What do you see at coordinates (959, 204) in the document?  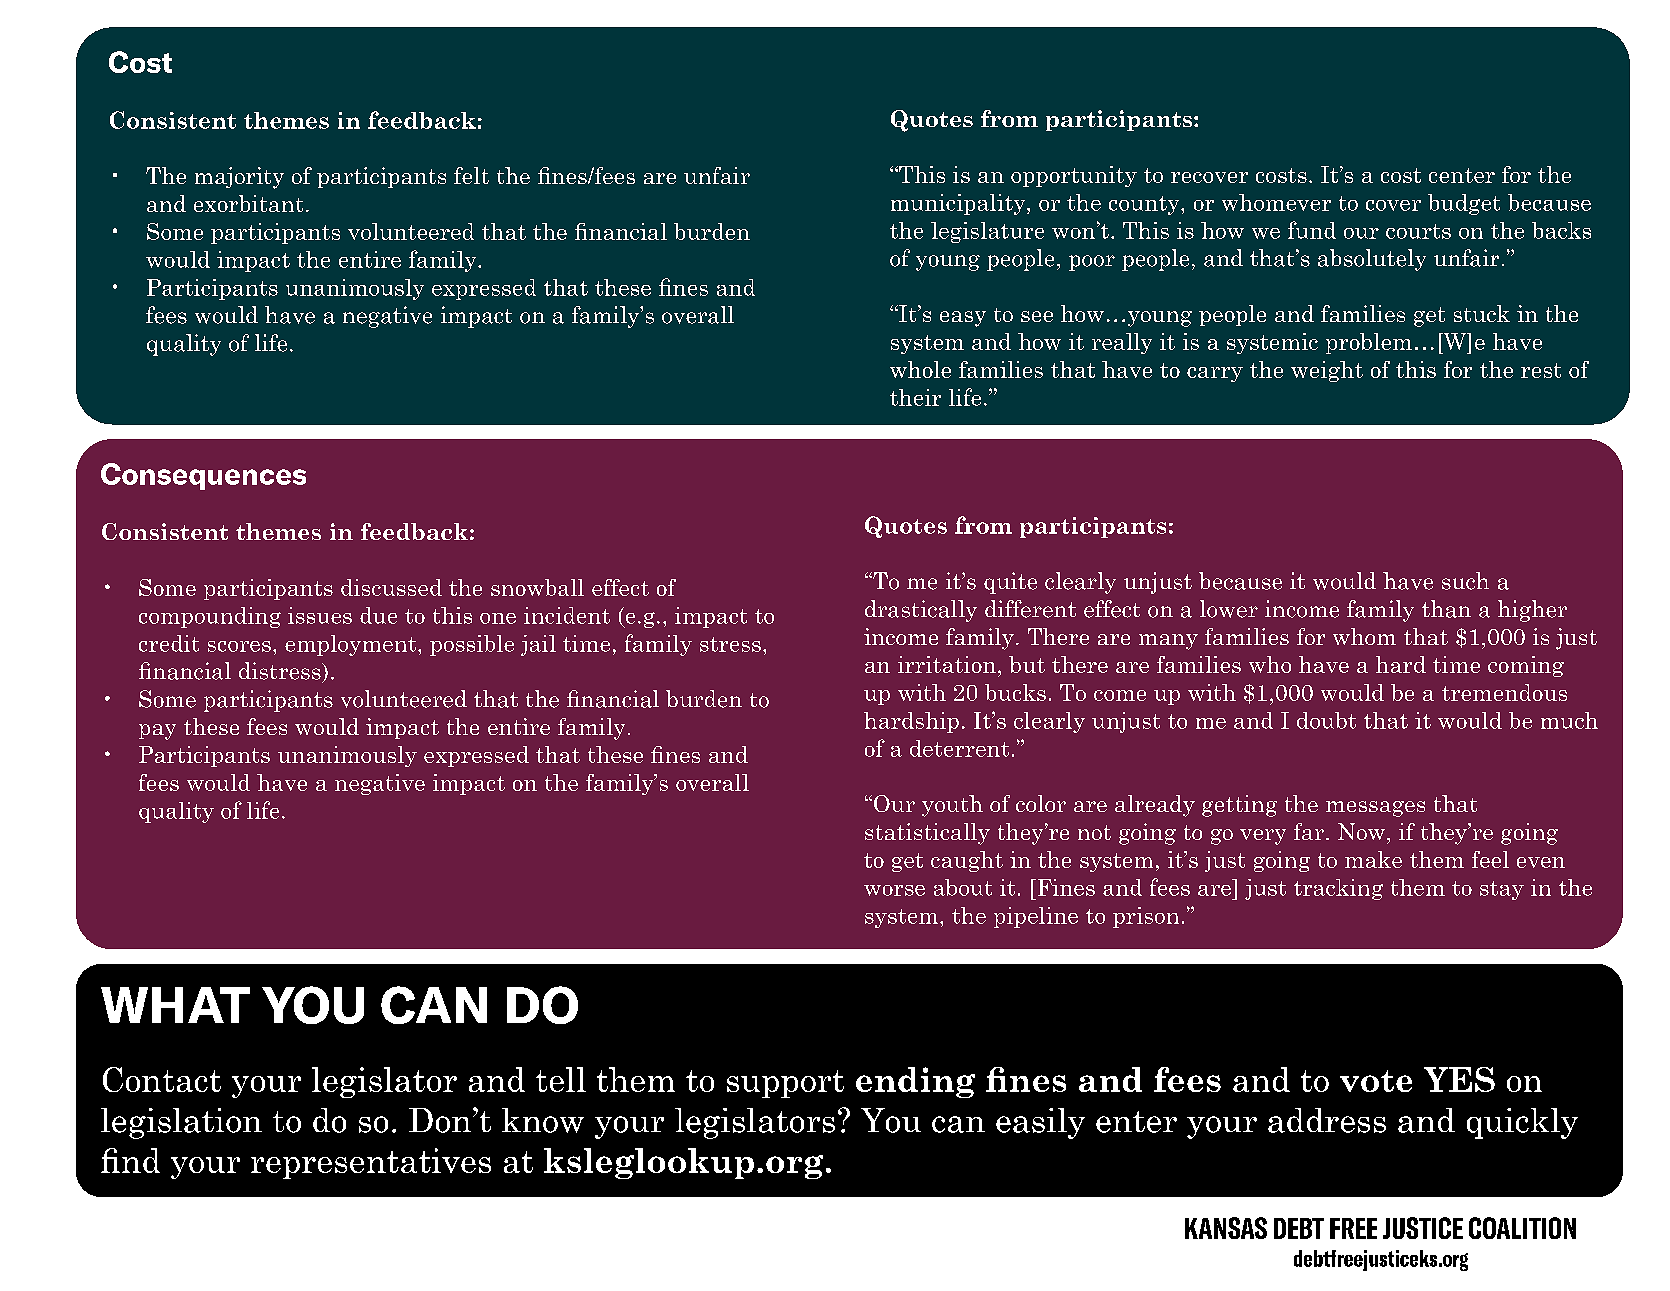 I see `municipality` at bounding box center [959, 204].
